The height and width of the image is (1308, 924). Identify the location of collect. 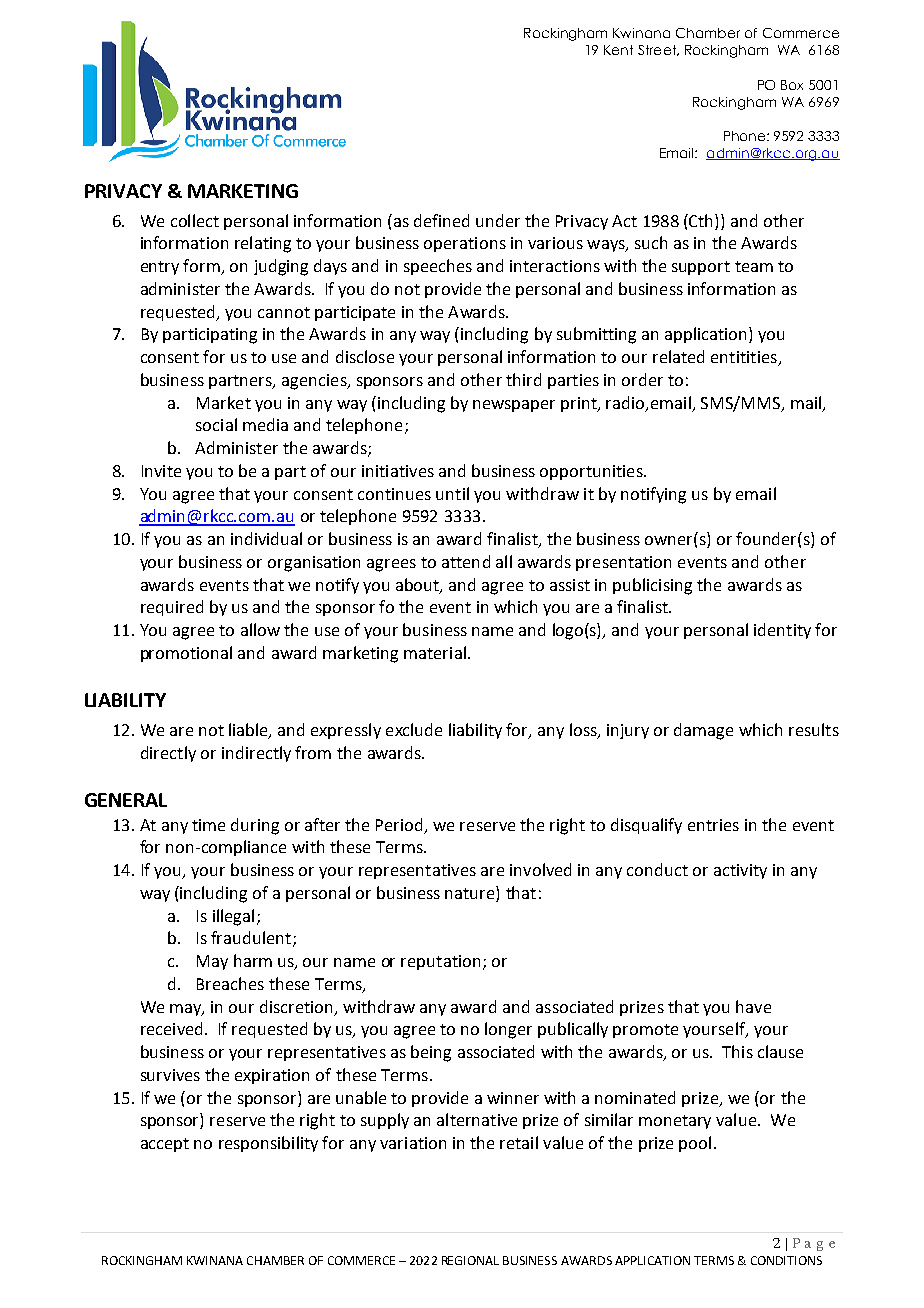
(195, 220).
